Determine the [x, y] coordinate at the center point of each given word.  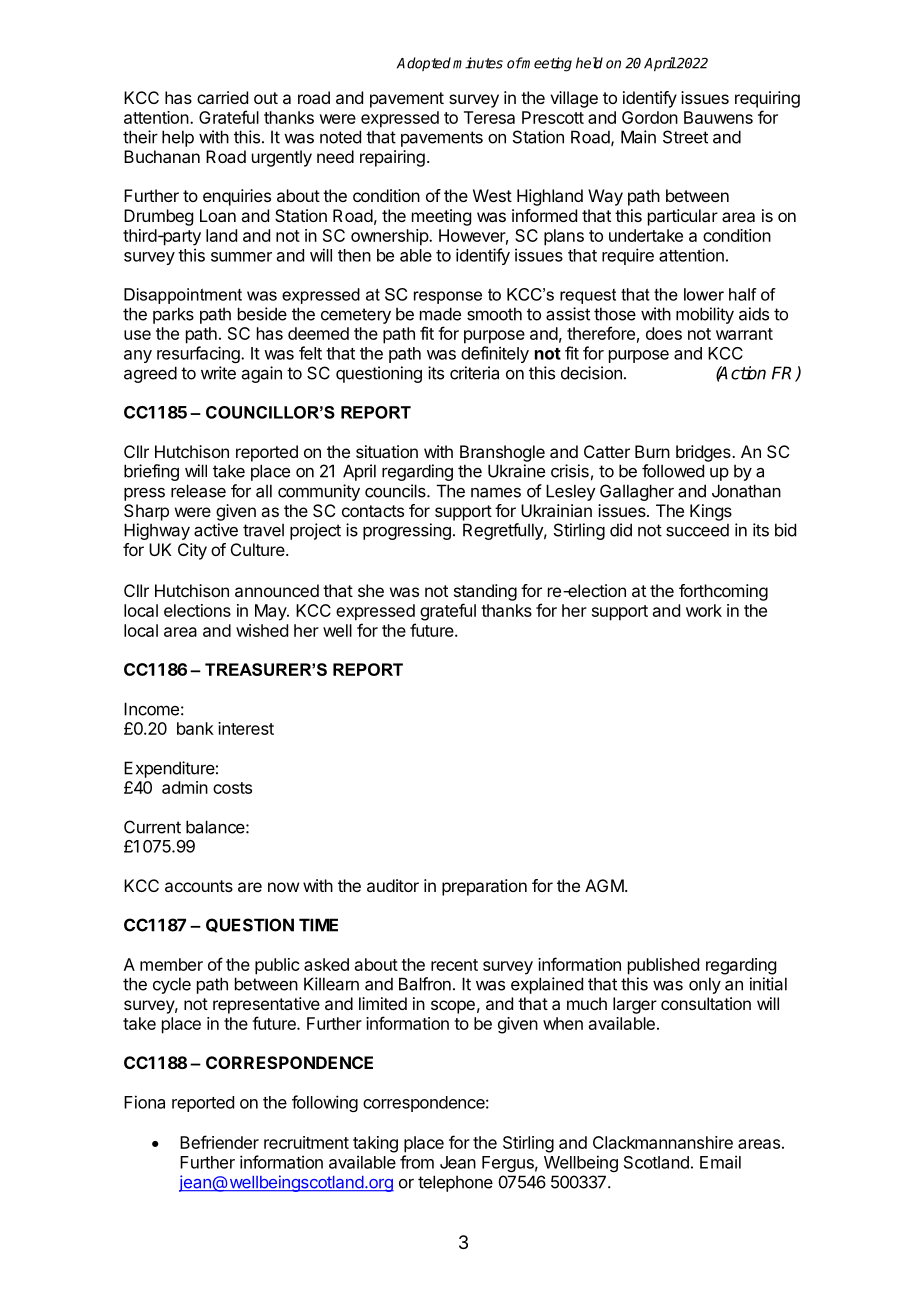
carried [222, 97]
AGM [604, 885]
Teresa [489, 117]
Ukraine [516, 471]
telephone [455, 1183]
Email [720, 1162]
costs [232, 788]
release [198, 491]
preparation [484, 887]
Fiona [144, 1102]
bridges [704, 453]
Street [685, 137]
